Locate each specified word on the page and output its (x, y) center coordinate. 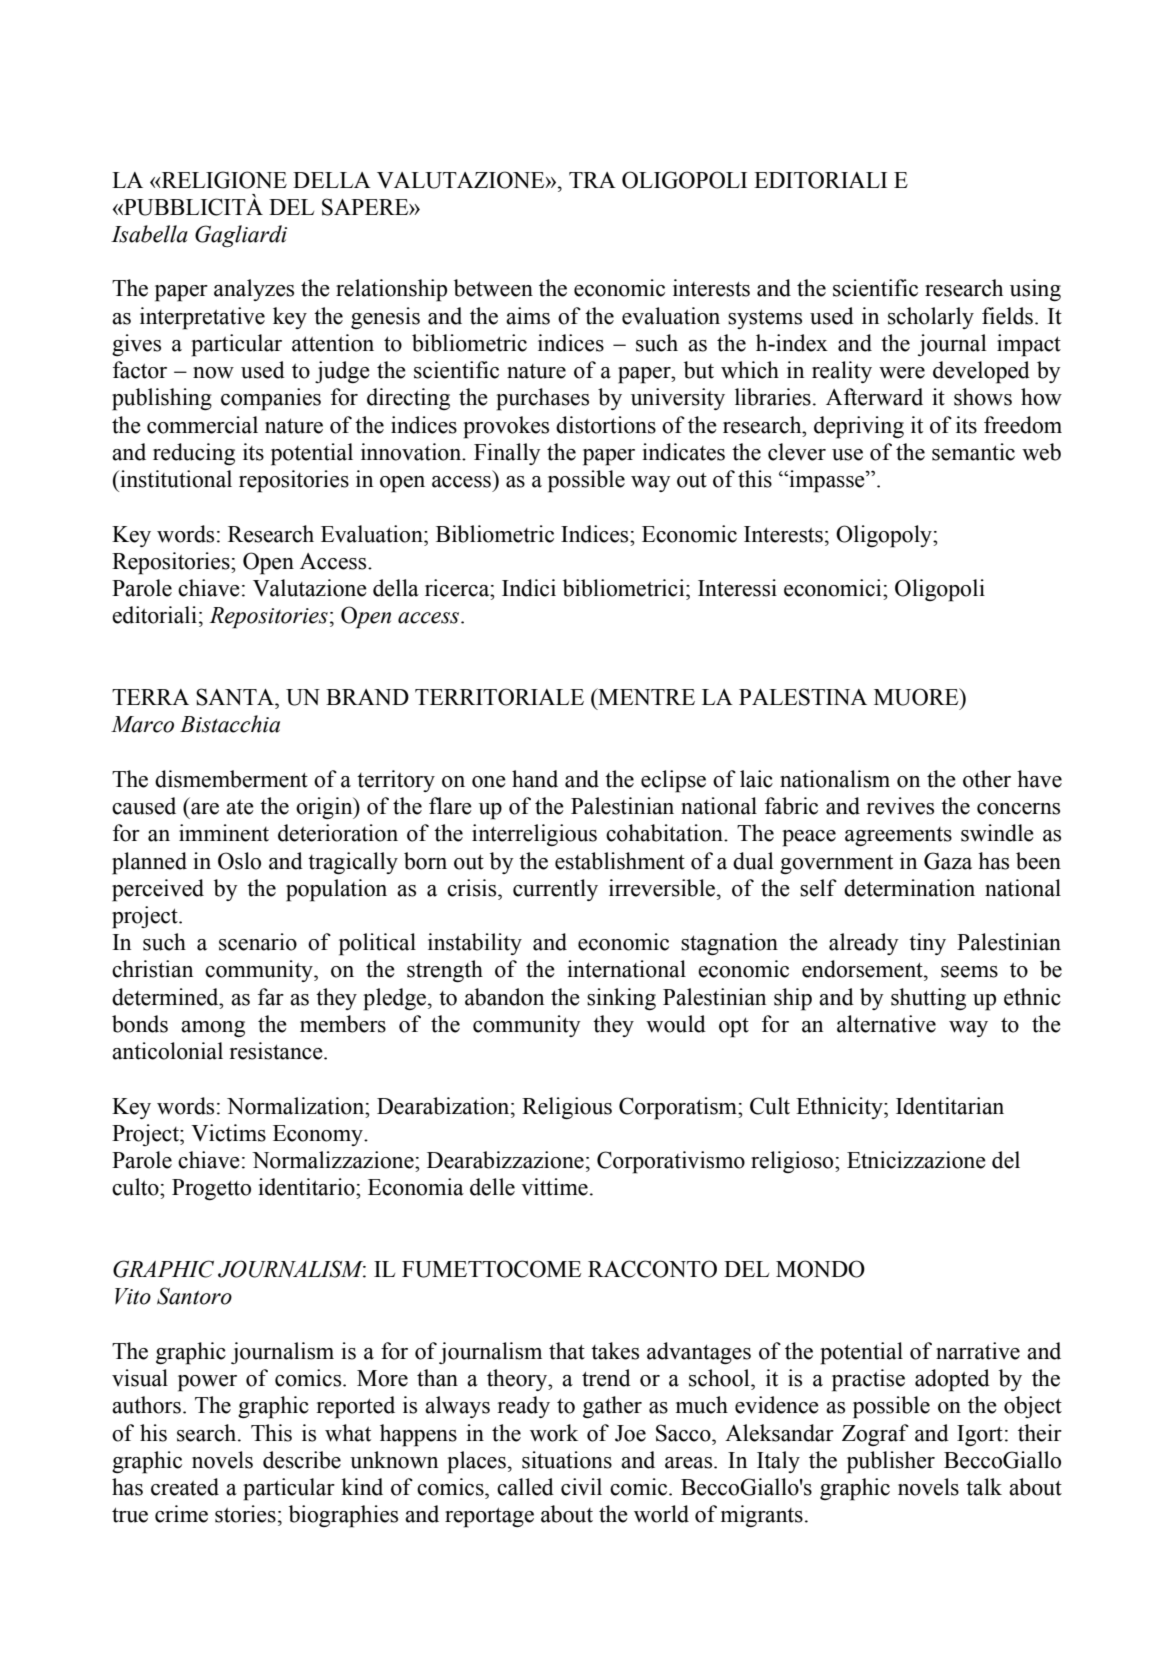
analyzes (254, 290)
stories (245, 1514)
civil (581, 1487)
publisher (891, 1462)
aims (528, 316)
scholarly (931, 318)
